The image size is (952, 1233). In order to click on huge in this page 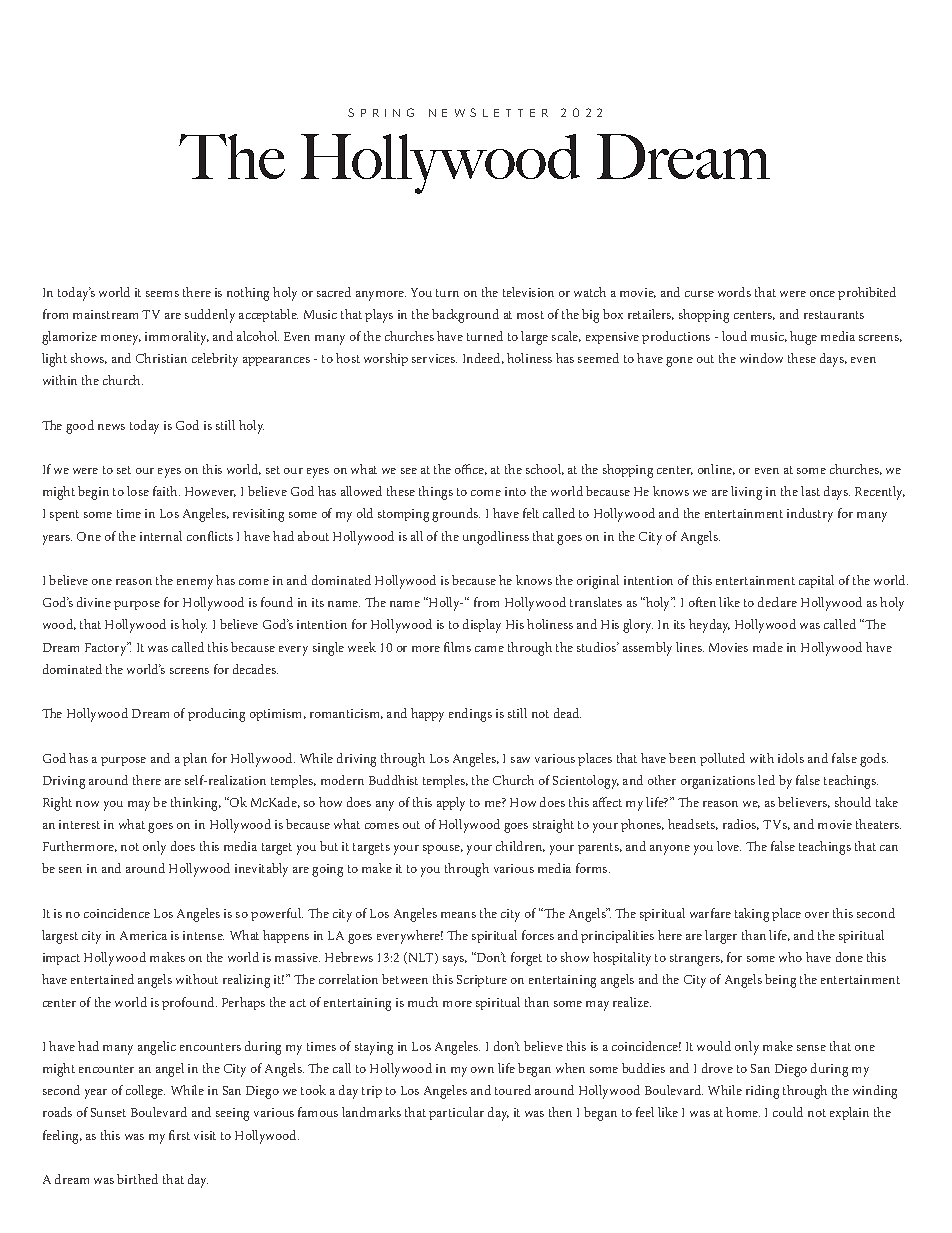, I will do `click(803, 338)`.
